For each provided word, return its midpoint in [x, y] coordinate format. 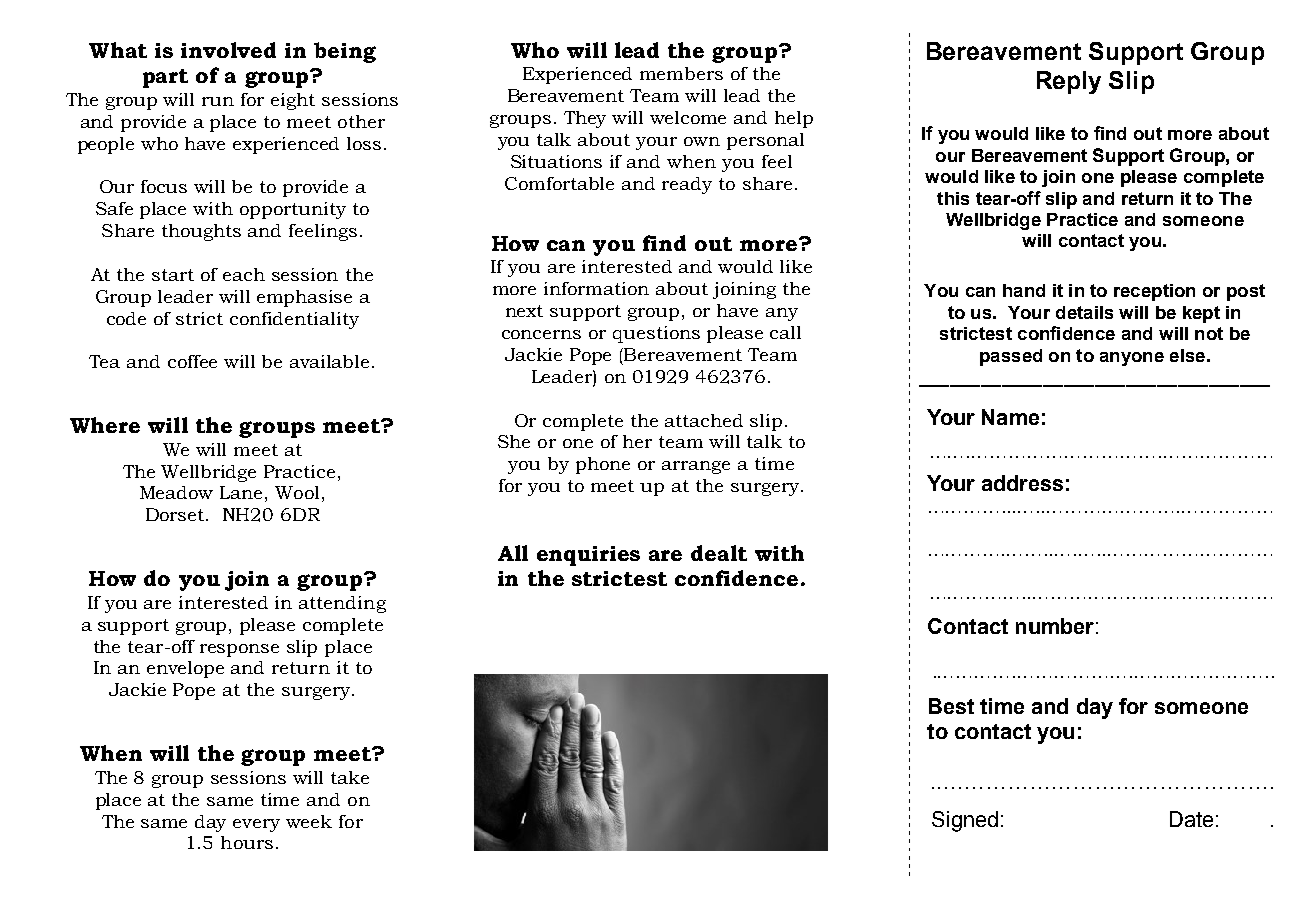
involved [228, 50]
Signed [965, 821]
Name [1010, 417]
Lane [241, 492]
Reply [1069, 82]
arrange [696, 467]
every [256, 825]
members [681, 73]
